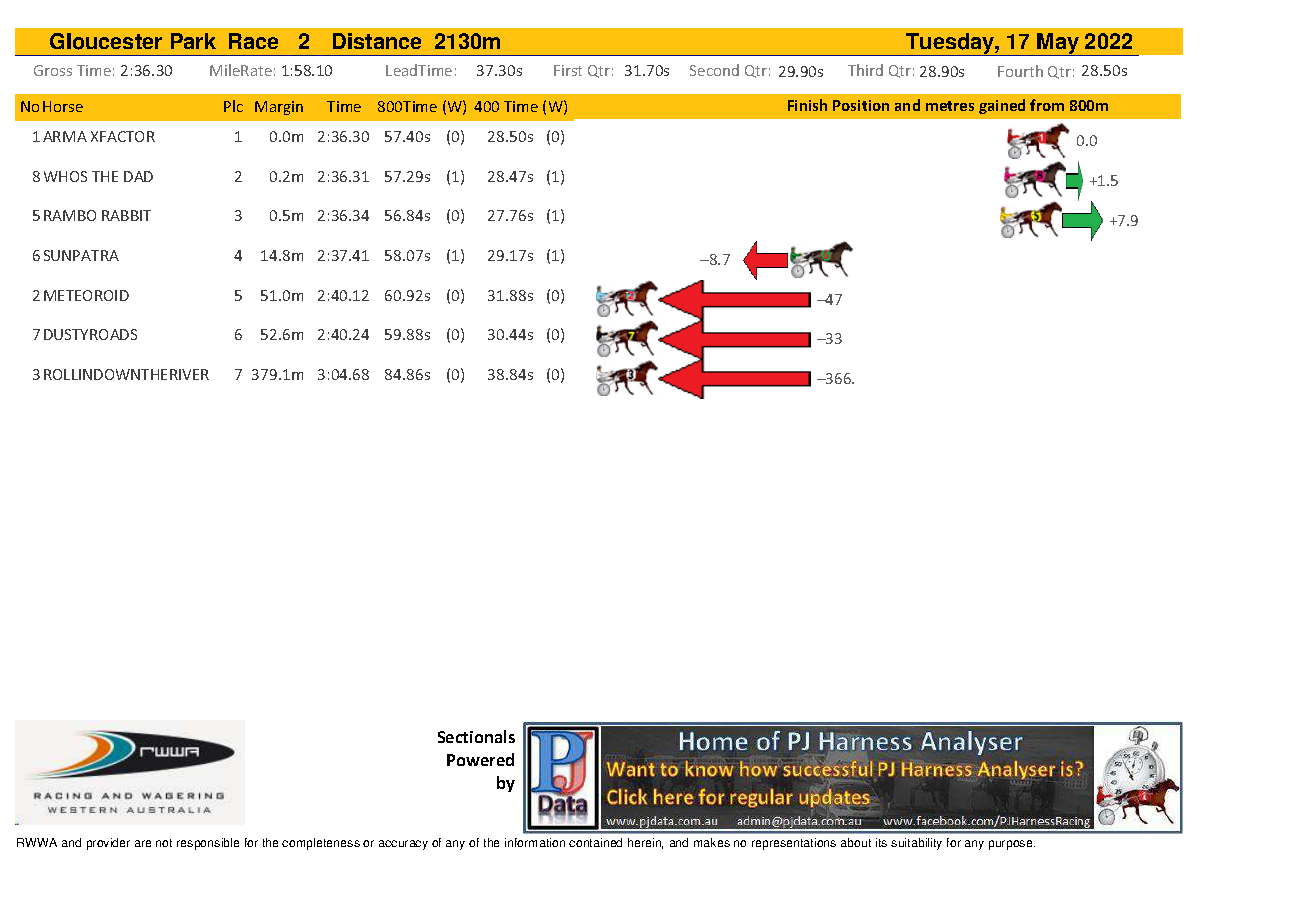  I want to click on not, so click(164, 843).
